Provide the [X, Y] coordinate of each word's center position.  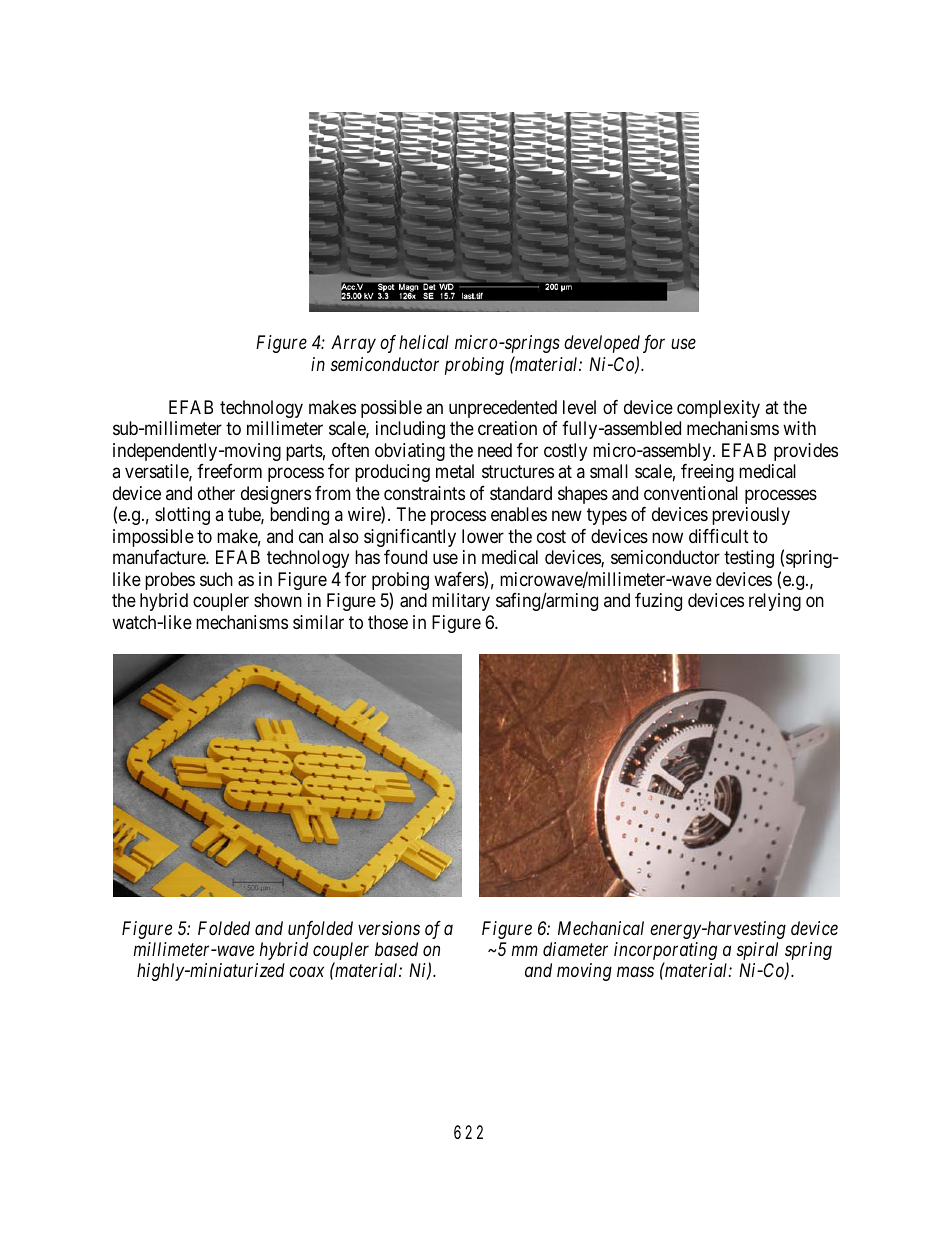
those [388, 622]
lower [483, 536]
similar [318, 622]
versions [389, 928]
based [396, 949]
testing [749, 559]
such [216, 579]
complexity [718, 409]
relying [775, 602]
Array [353, 344]
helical [424, 342]
